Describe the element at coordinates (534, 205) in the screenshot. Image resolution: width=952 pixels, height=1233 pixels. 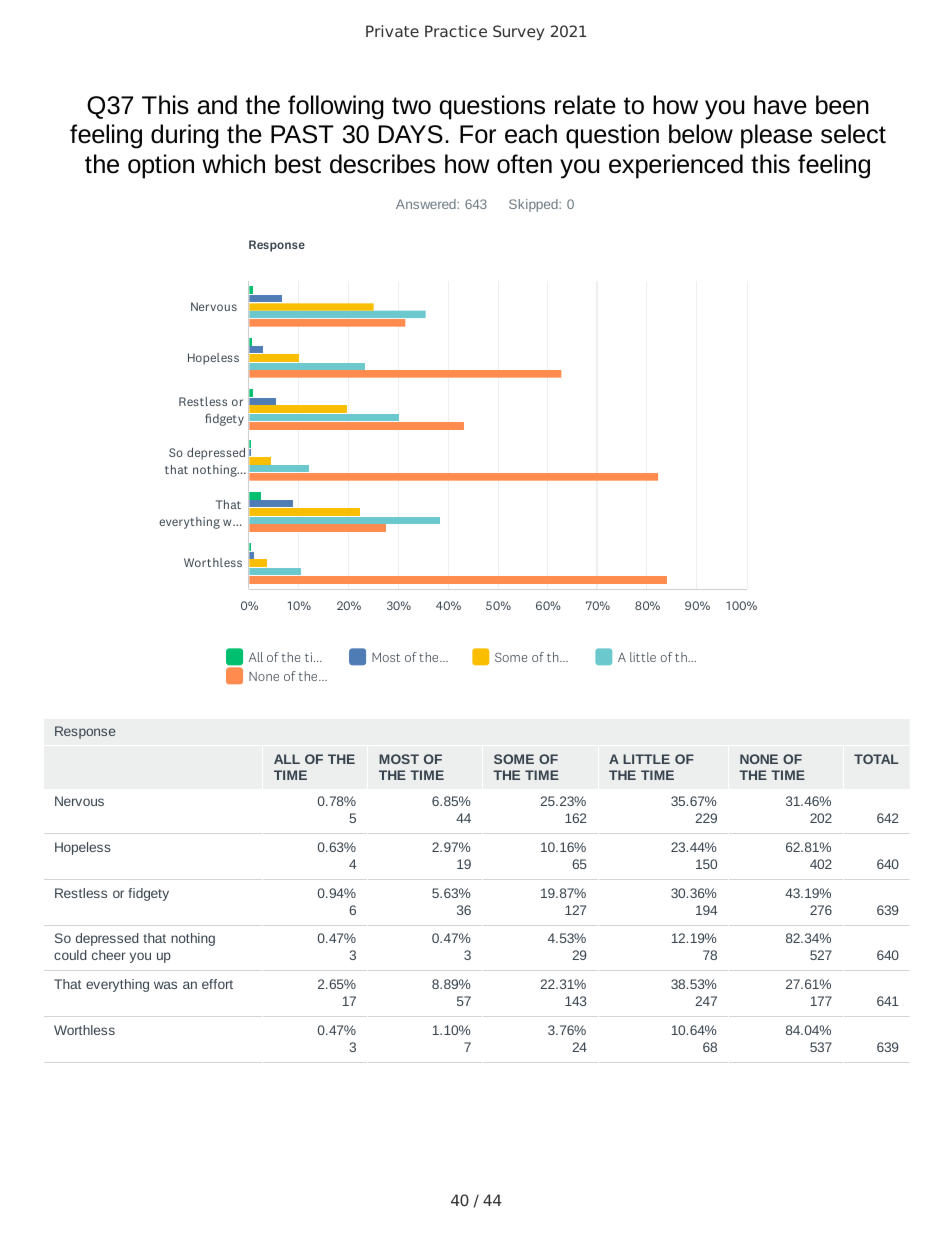
I see `Skipped` at that location.
